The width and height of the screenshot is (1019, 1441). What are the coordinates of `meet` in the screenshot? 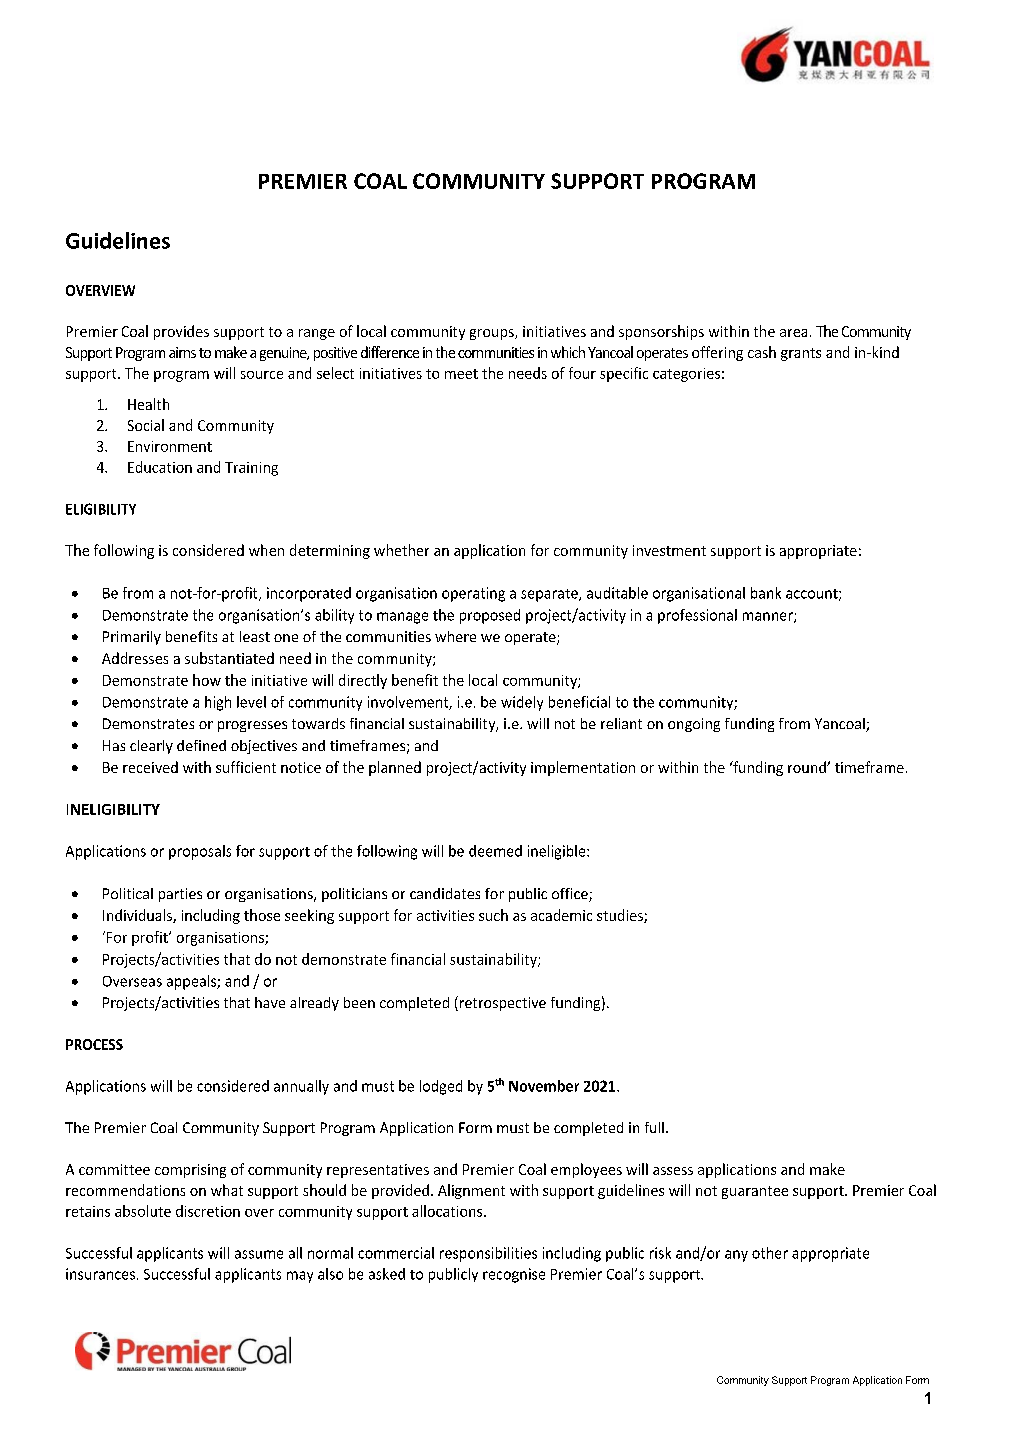 It's located at (461, 374).
